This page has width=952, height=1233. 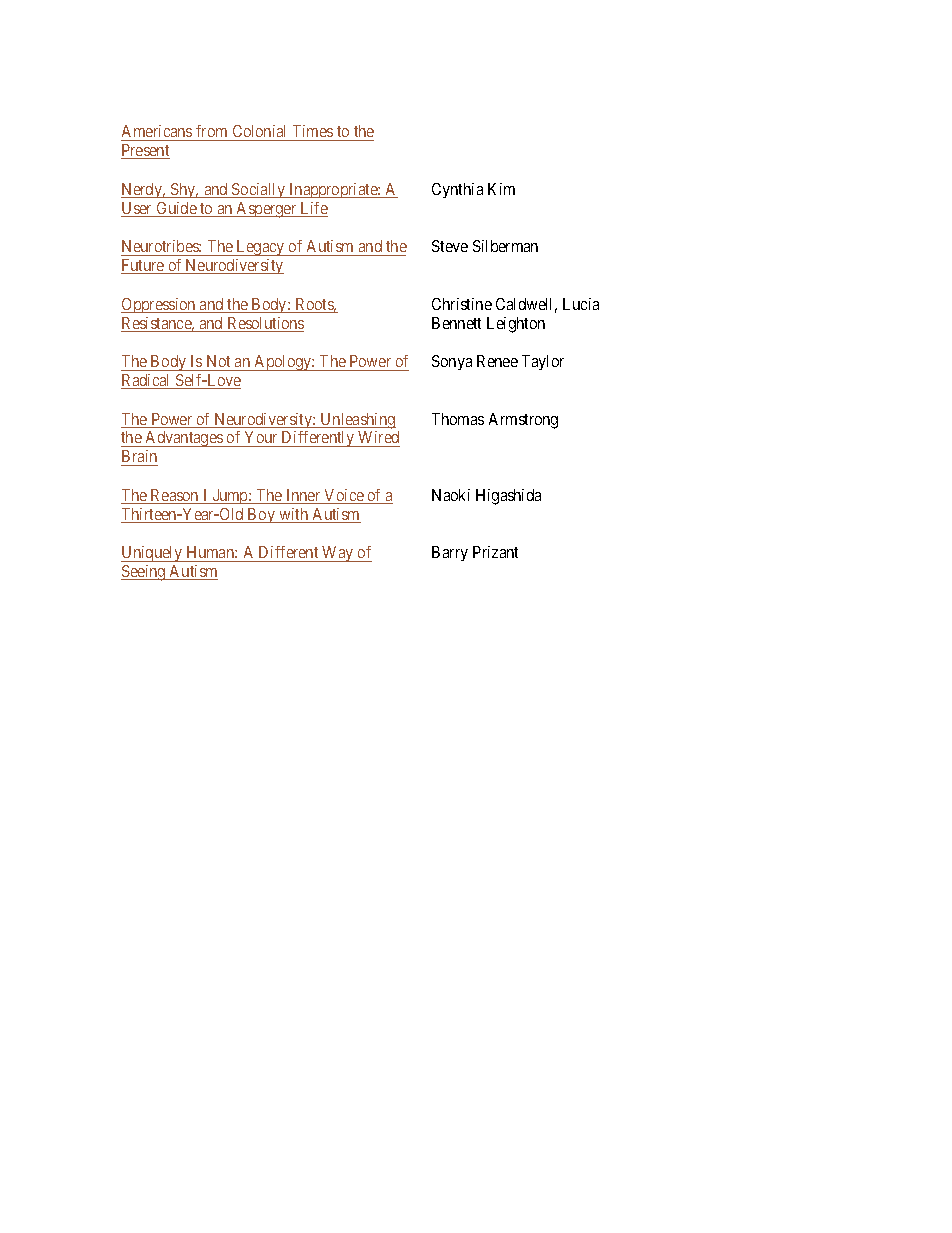 I want to click on Future, so click(x=143, y=266).
